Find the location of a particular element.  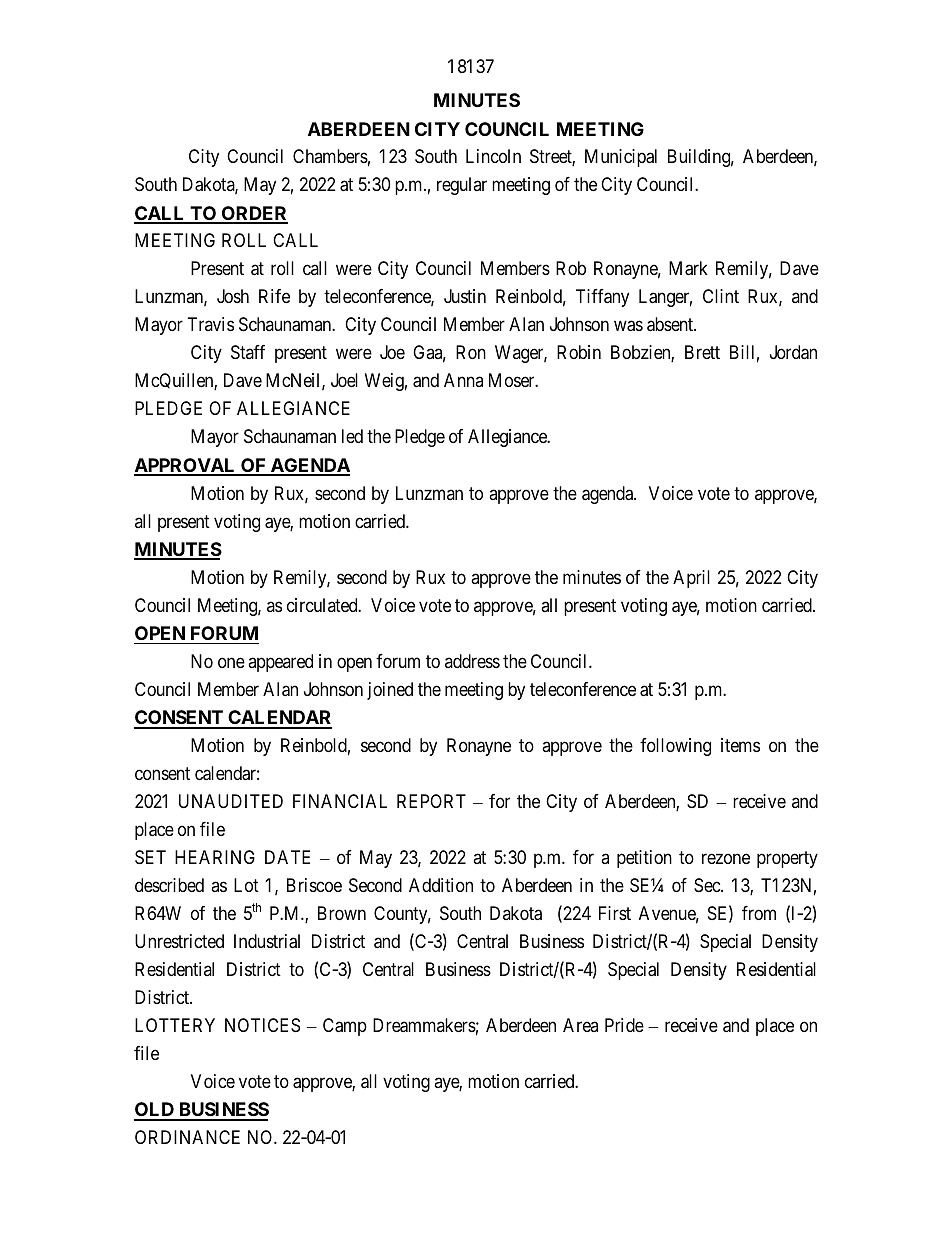

appeared is located at coordinates (280, 663).
